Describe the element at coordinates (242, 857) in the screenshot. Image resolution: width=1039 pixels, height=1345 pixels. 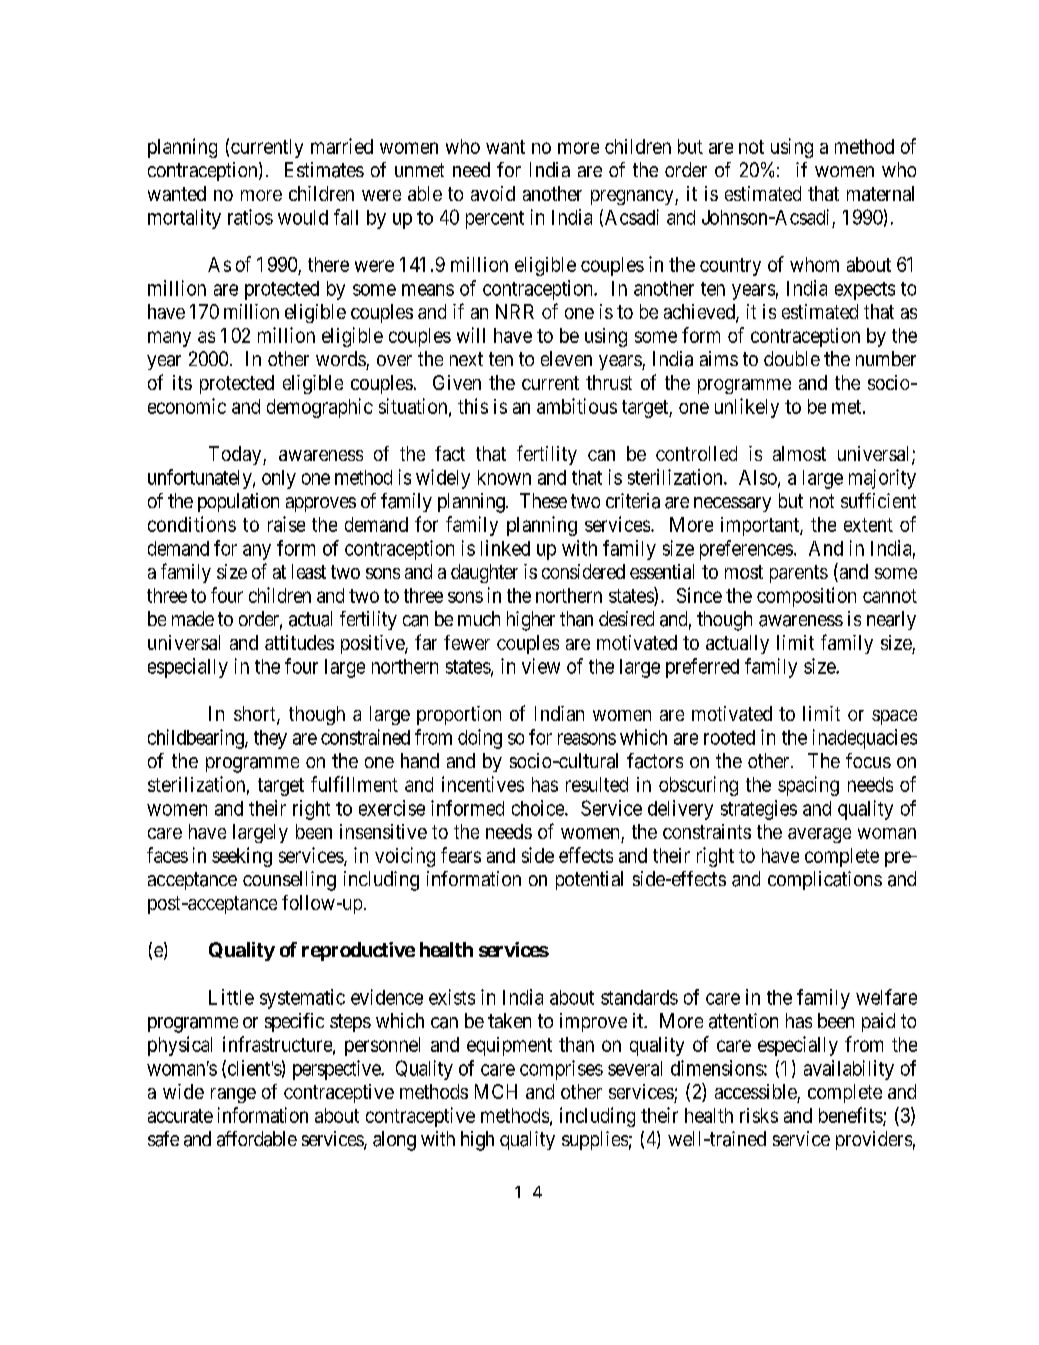
I see `seeking` at that location.
